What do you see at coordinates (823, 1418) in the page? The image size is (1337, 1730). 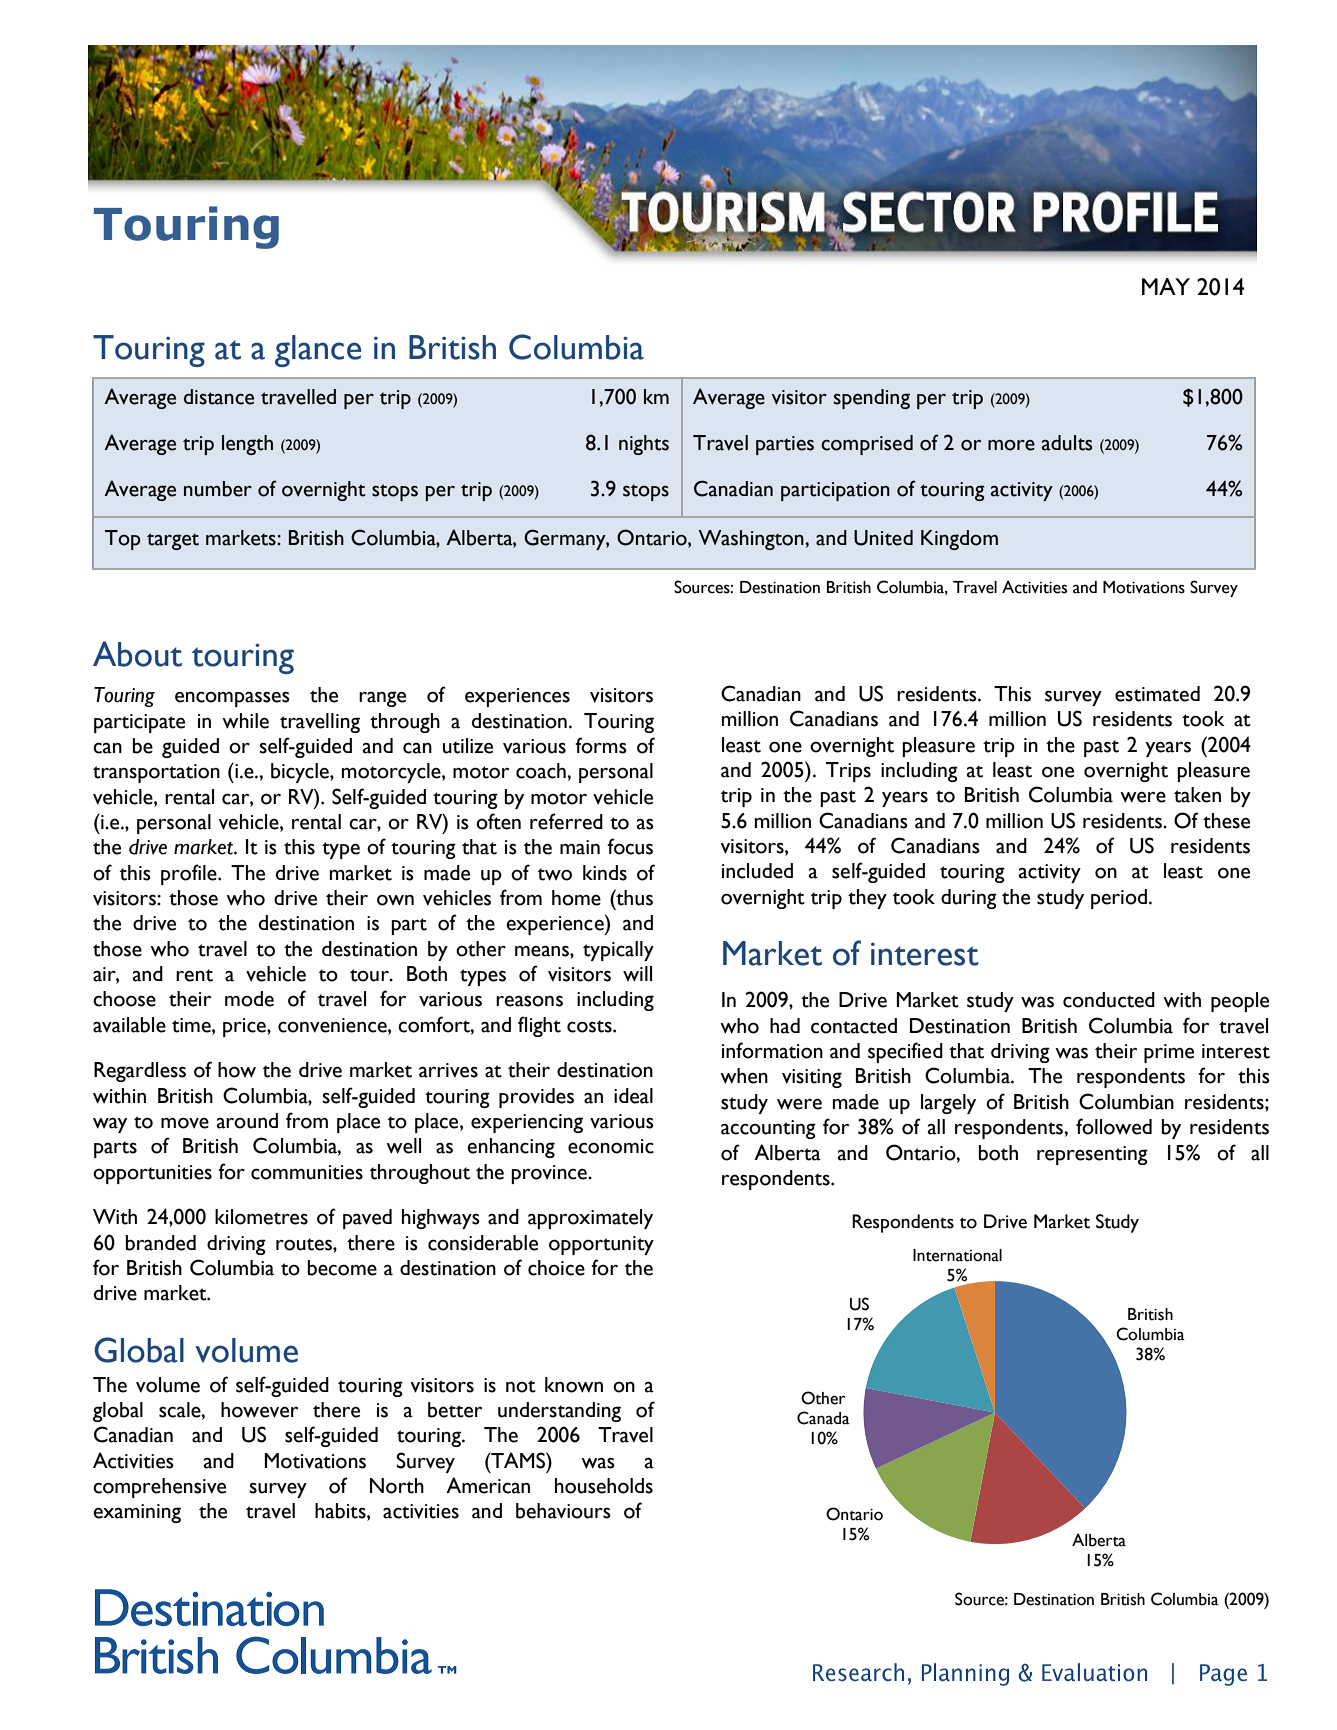 I see `Canada` at bounding box center [823, 1418].
